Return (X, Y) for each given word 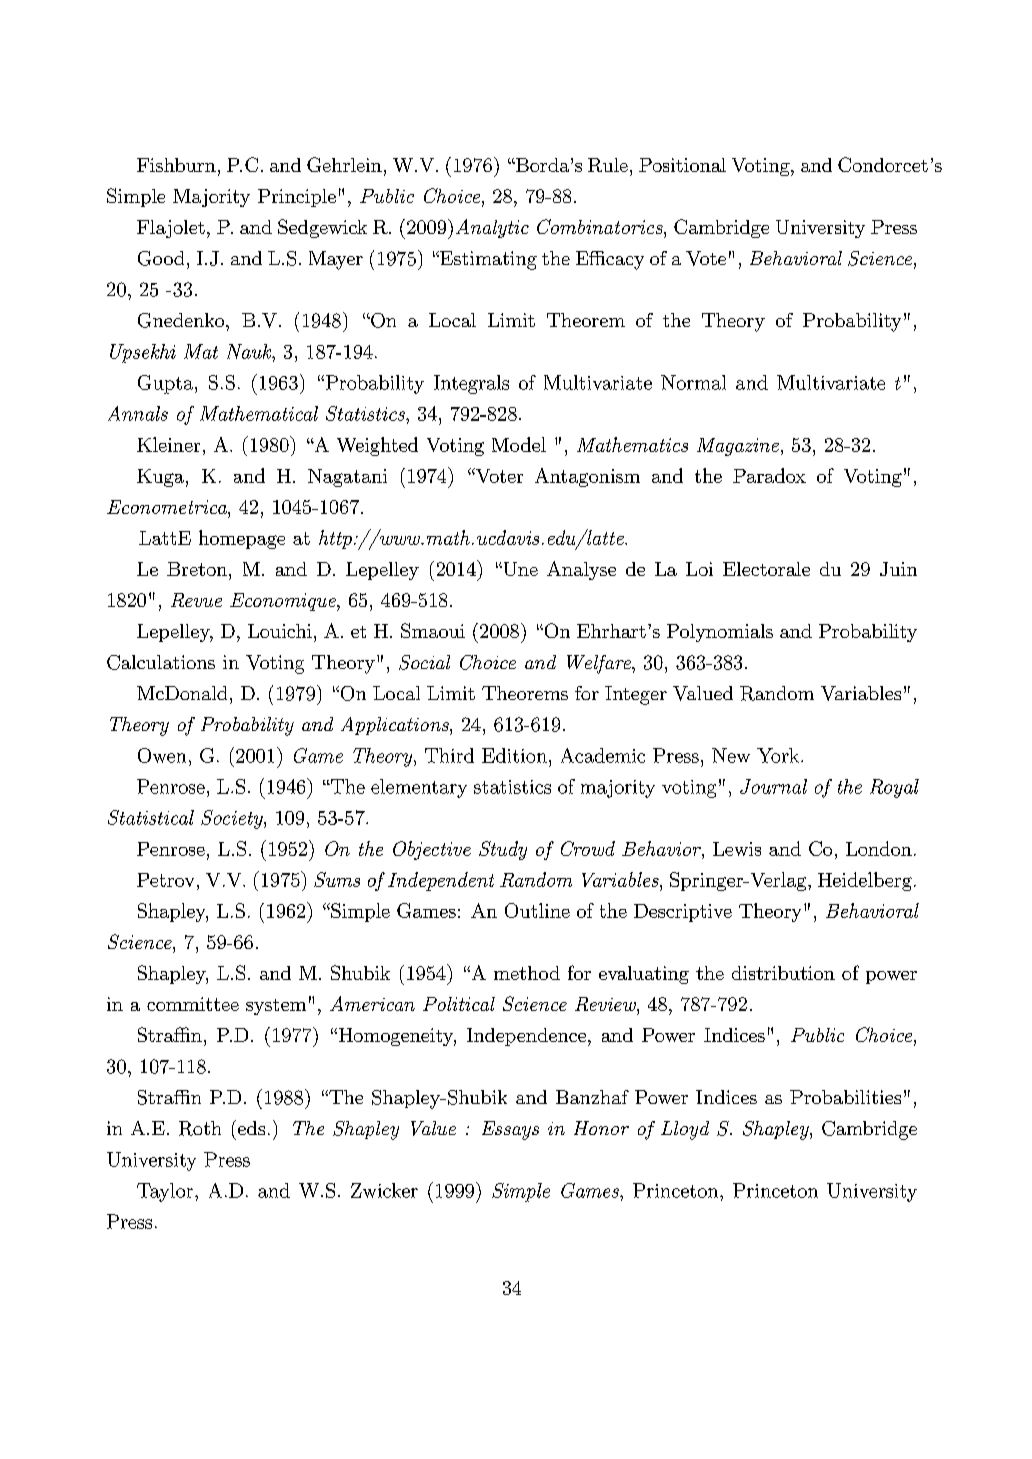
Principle (297, 198)
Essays (510, 1130)
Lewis (737, 849)
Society (233, 819)
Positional (682, 165)
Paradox (769, 475)
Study (503, 850)
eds (250, 1127)
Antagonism (587, 477)
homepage (242, 539)
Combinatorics (601, 226)
